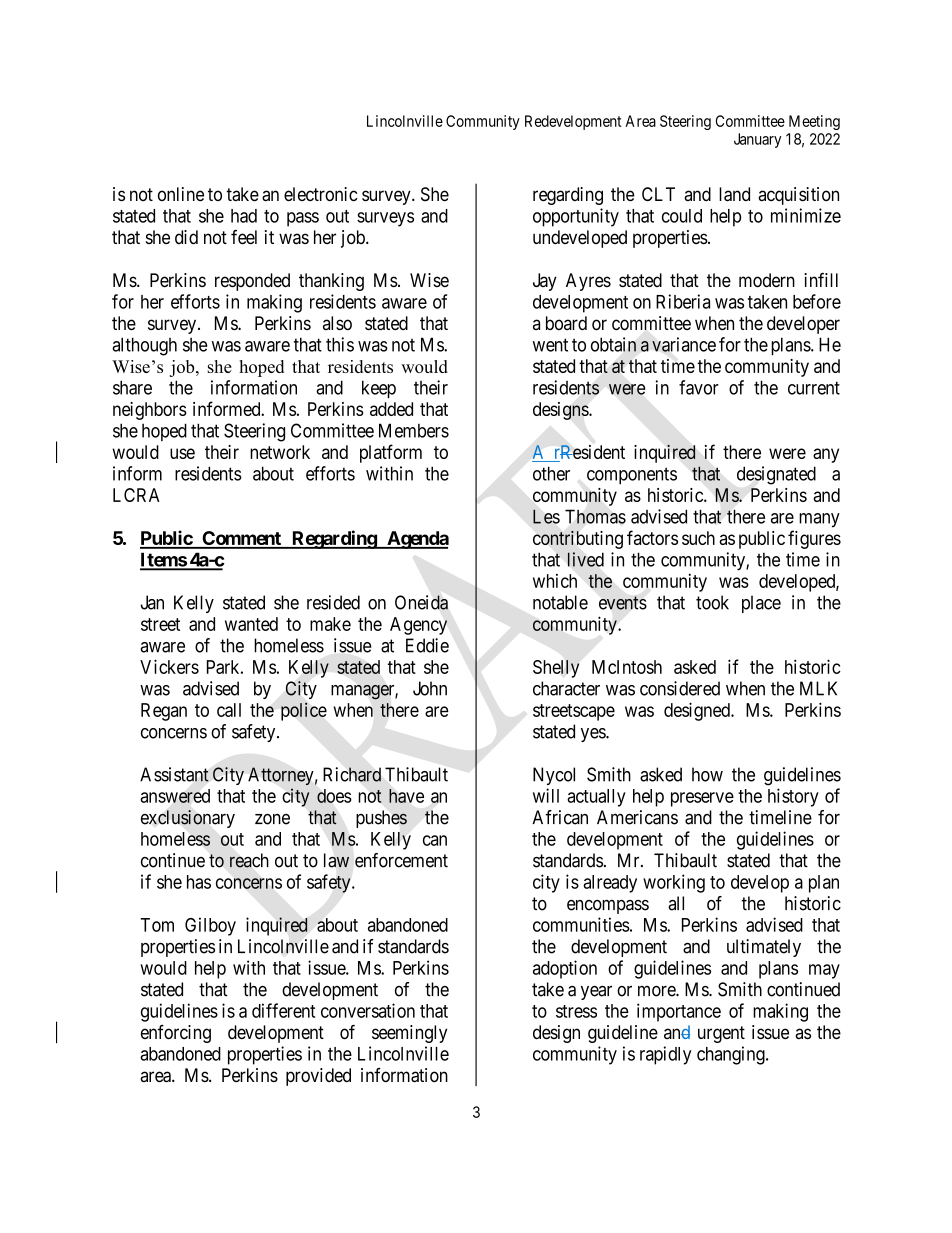  I want to click on how, so click(707, 774).
